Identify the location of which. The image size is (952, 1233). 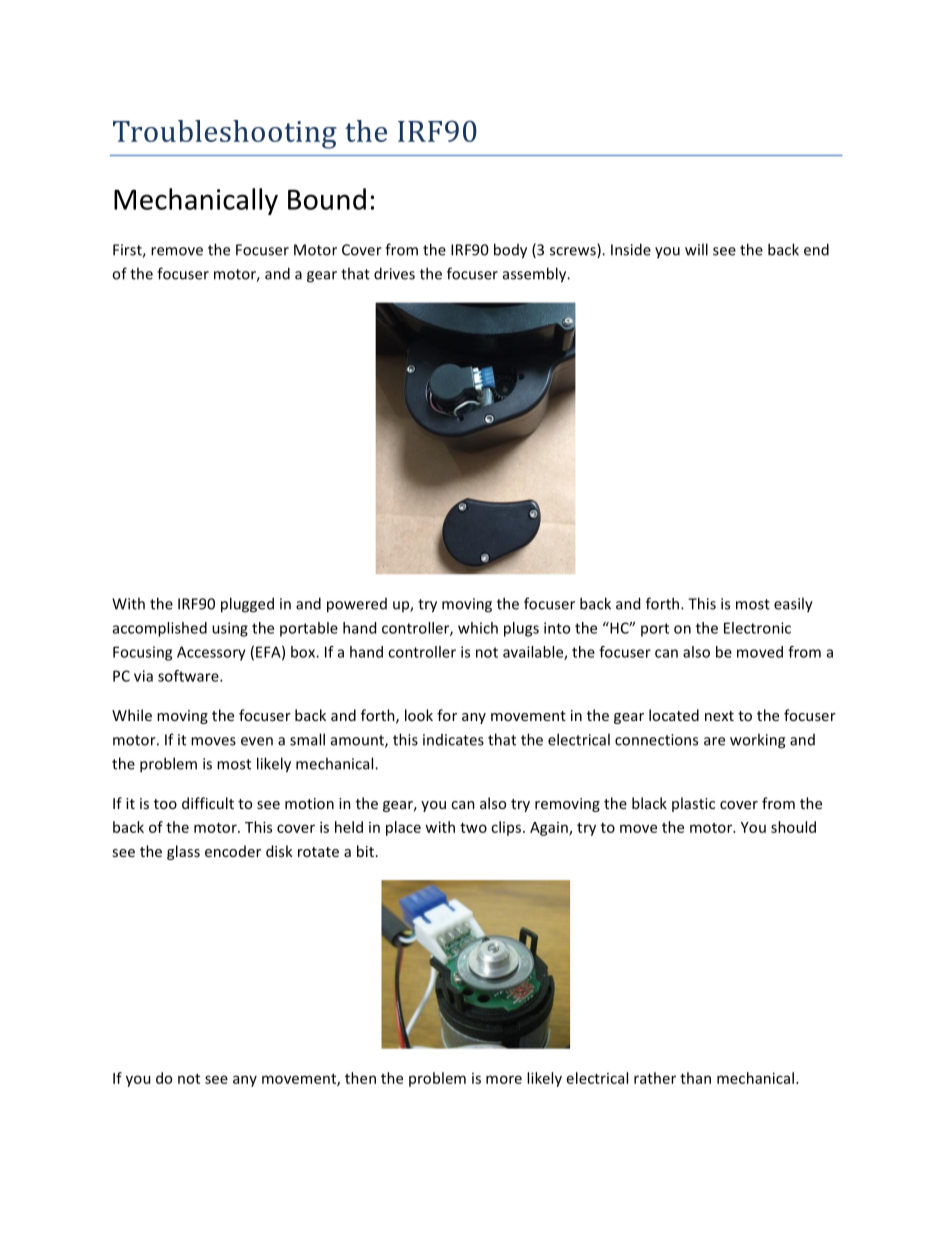
(478, 628).
